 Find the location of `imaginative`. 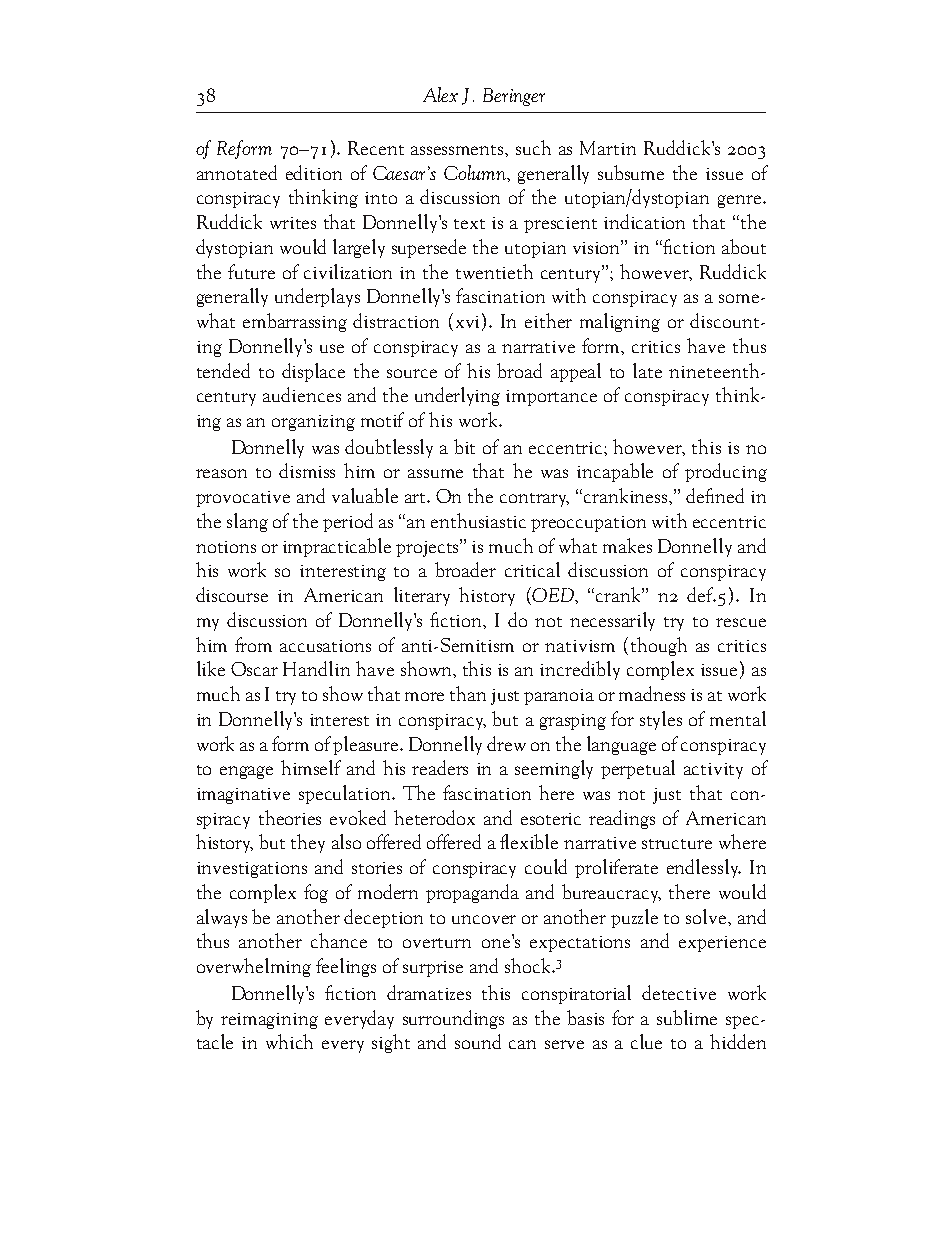

imaginative is located at coordinates (243, 796).
